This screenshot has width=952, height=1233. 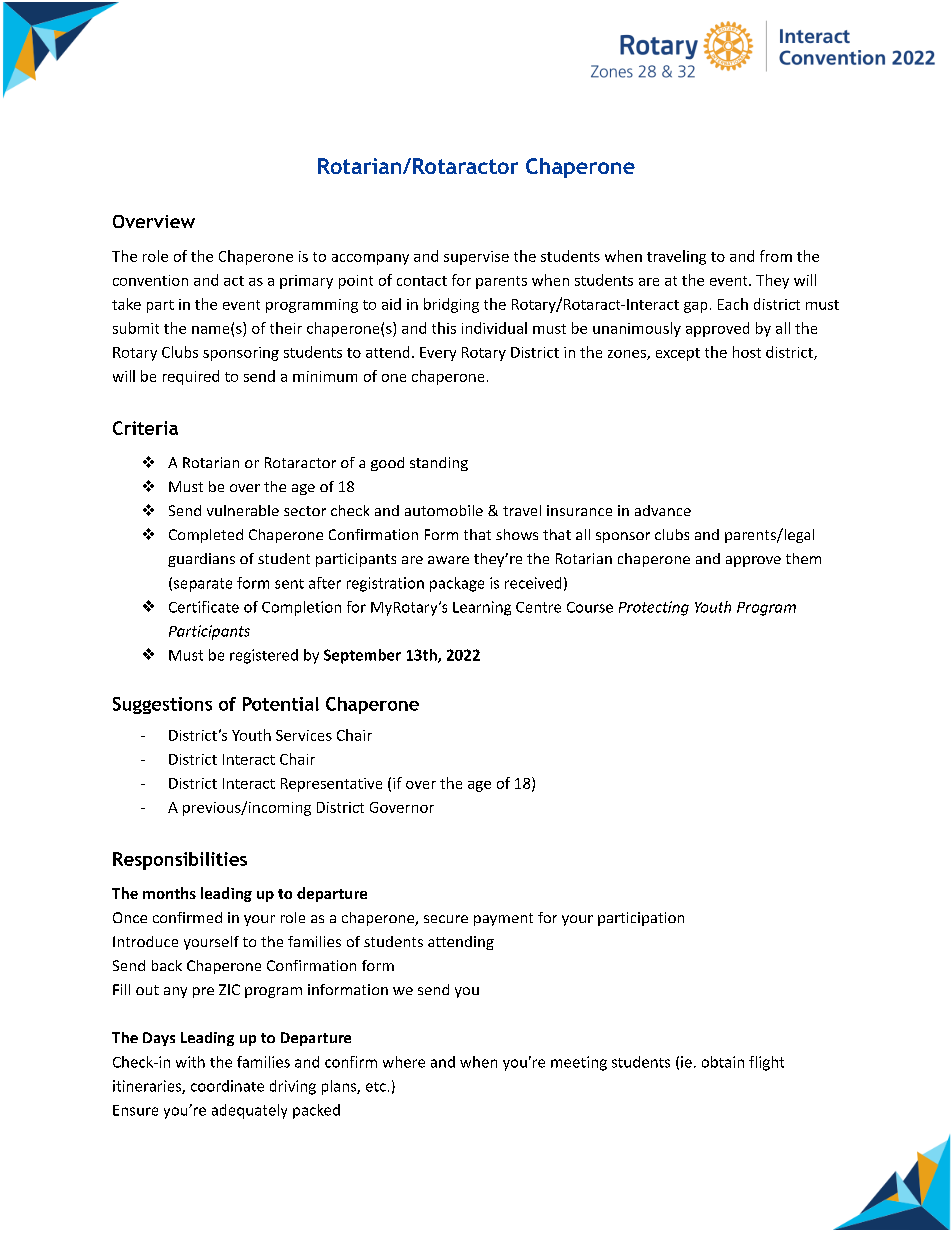 I want to click on bridging, so click(x=451, y=305).
